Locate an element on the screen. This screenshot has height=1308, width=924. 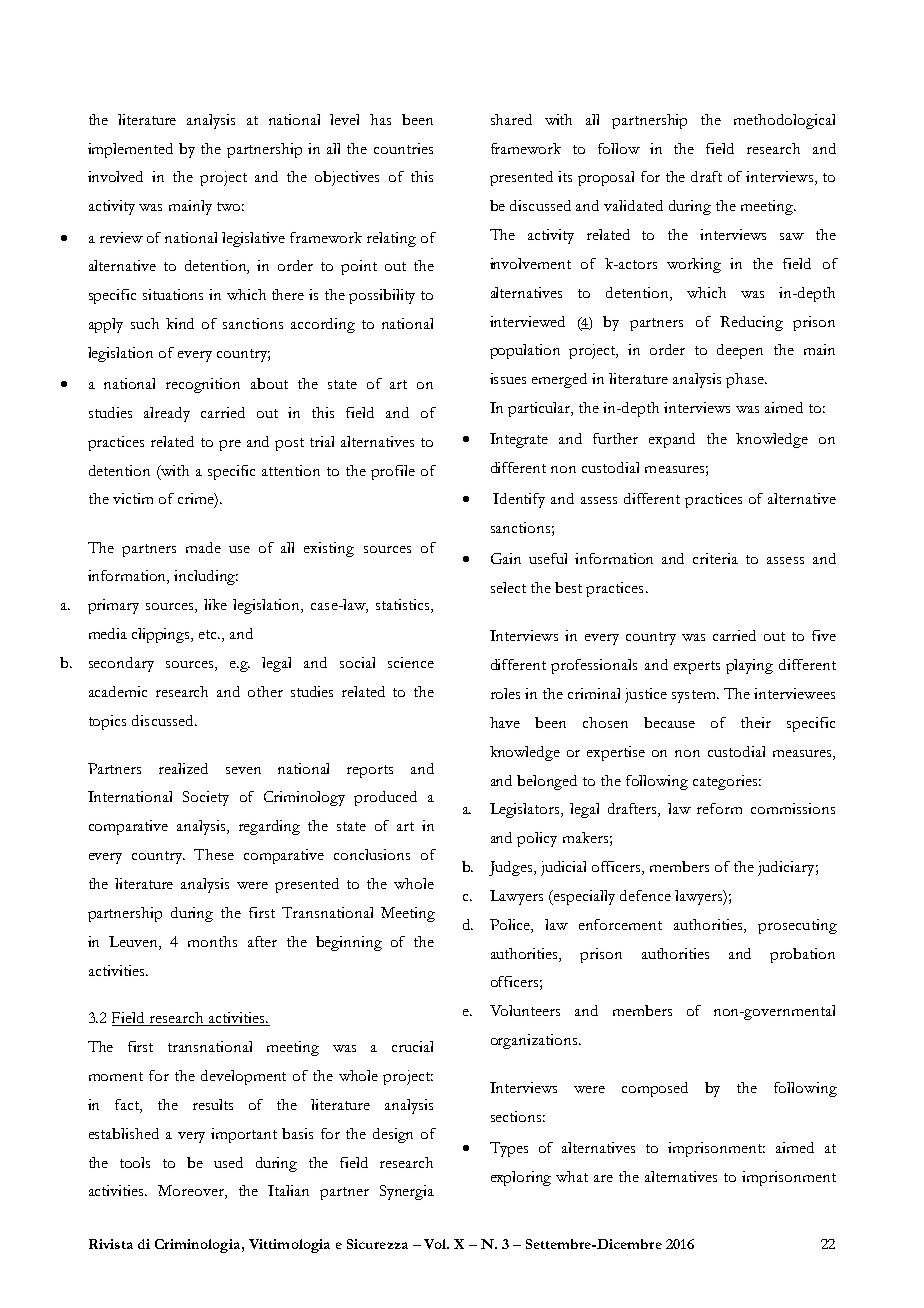
Types is located at coordinates (509, 1149).
